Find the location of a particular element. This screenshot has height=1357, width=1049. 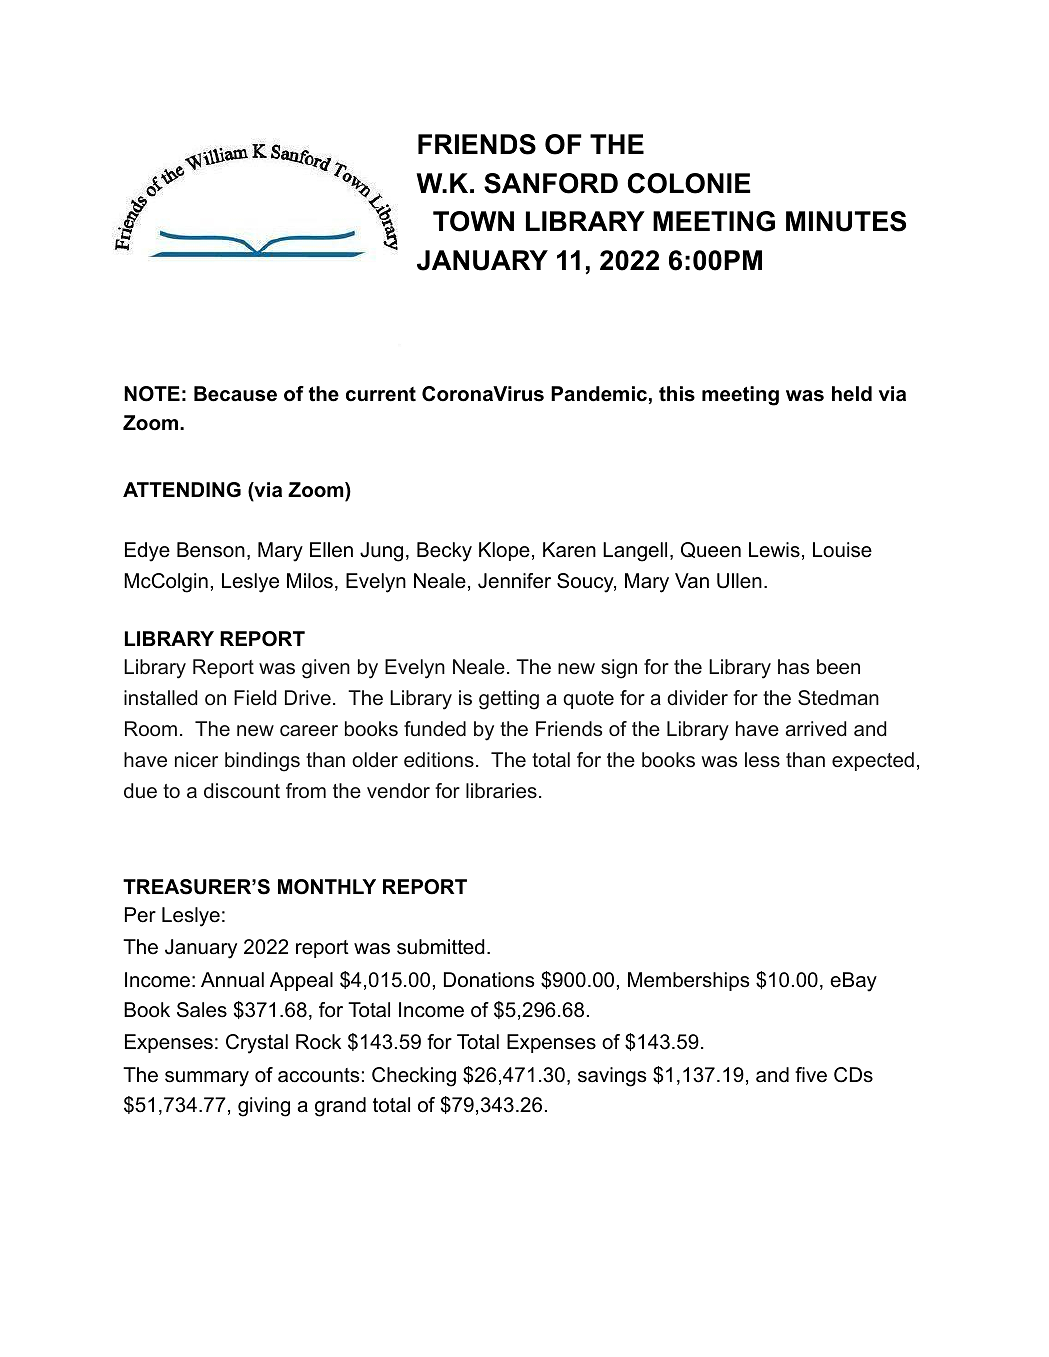

Pandemic is located at coordinates (599, 394).
